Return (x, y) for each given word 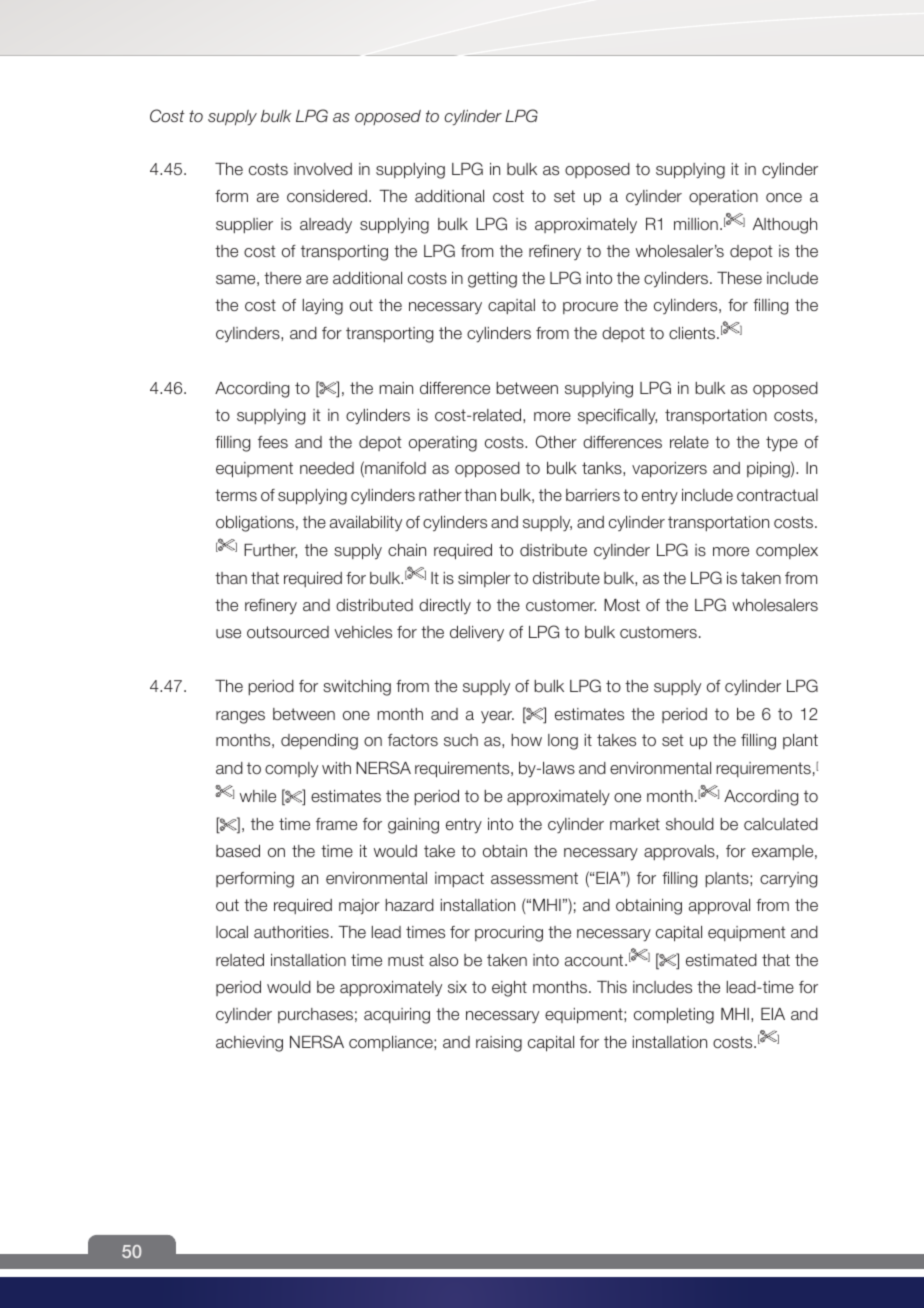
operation (723, 197)
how (526, 740)
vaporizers (669, 470)
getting (492, 280)
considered (327, 196)
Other (556, 441)
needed (327, 468)
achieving (249, 1044)
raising (499, 1044)
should (690, 824)
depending (319, 742)
